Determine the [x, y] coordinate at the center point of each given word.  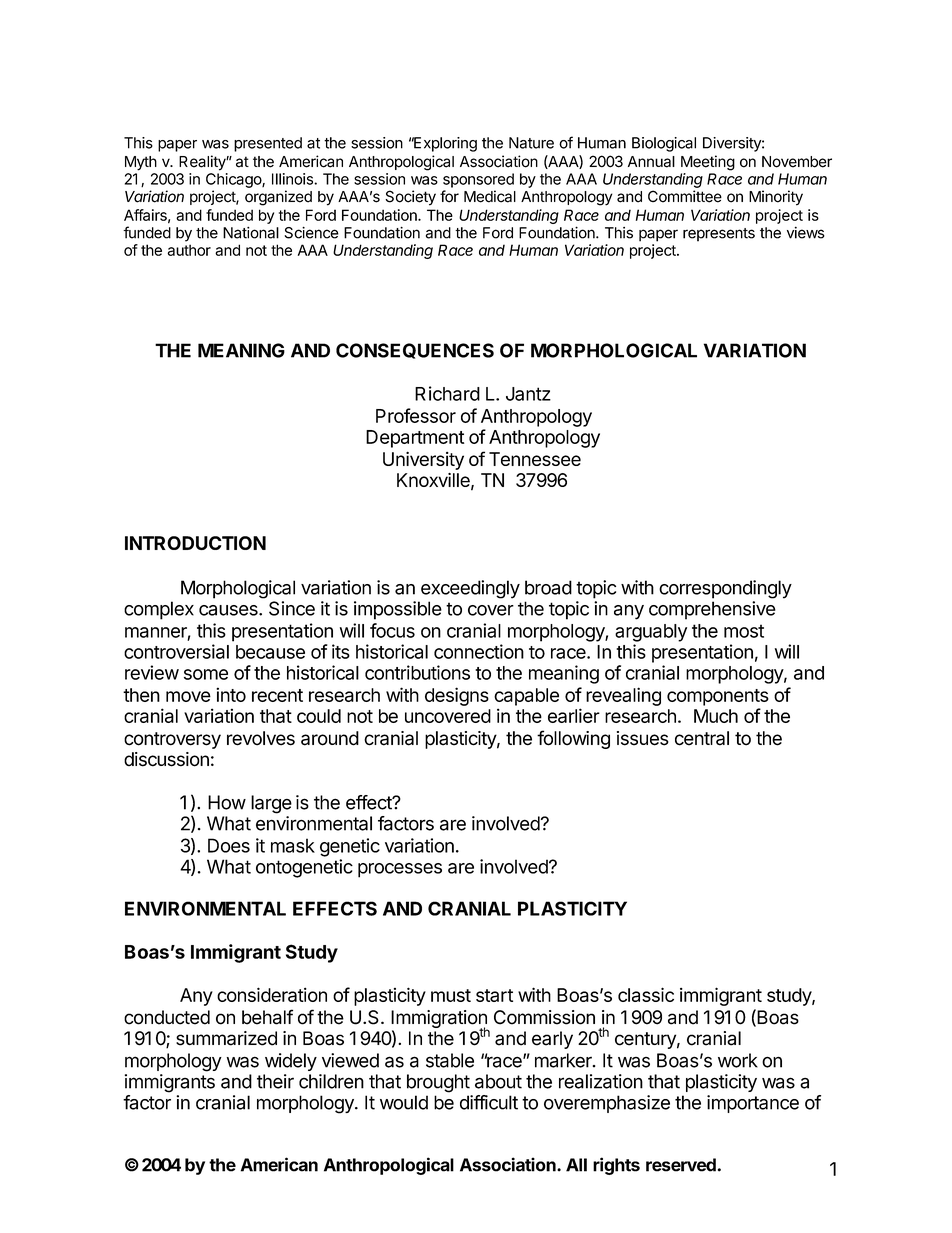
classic [646, 994]
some [206, 674]
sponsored [478, 180]
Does [229, 845]
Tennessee [535, 459]
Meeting [708, 163]
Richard [447, 393]
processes [400, 870]
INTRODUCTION [195, 543]
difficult [489, 1102]
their [275, 1081]
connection [479, 651]
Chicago [234, 180]
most [744, 631]
